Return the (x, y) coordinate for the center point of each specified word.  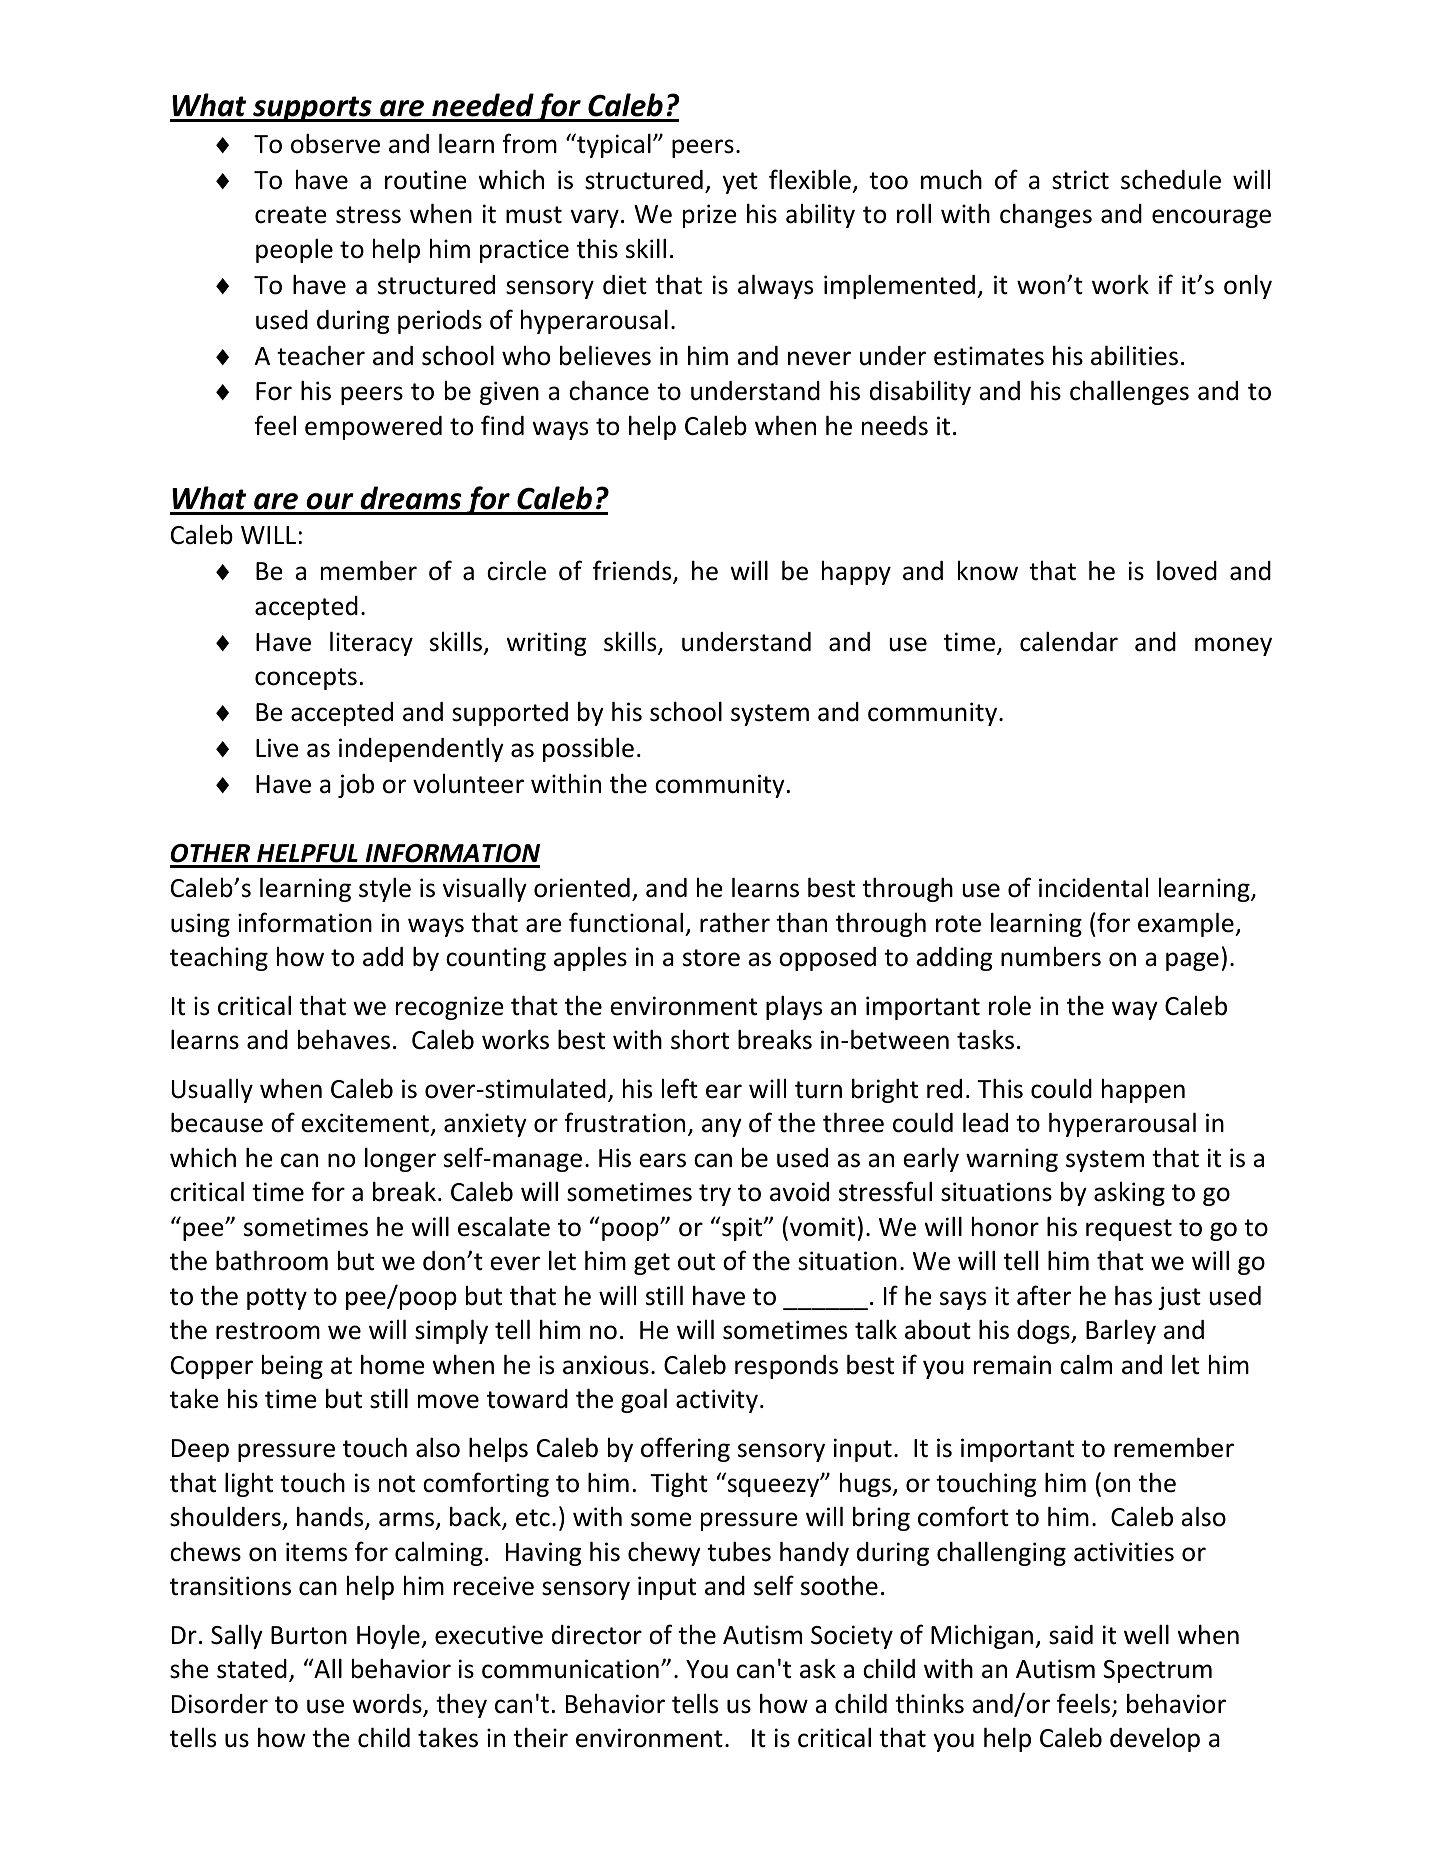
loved (1187, 570)
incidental (1093, 888)
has (1133, 1295)
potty (277, 1299)
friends (633, 571)
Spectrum (1157, 1671)
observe (335, 143)
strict (1080, 180)
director (597, 1635)
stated (252, 1669)
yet (740, 183)
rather (735, 922)
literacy (371, 643)
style (385, 889)
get (652, 1264)
